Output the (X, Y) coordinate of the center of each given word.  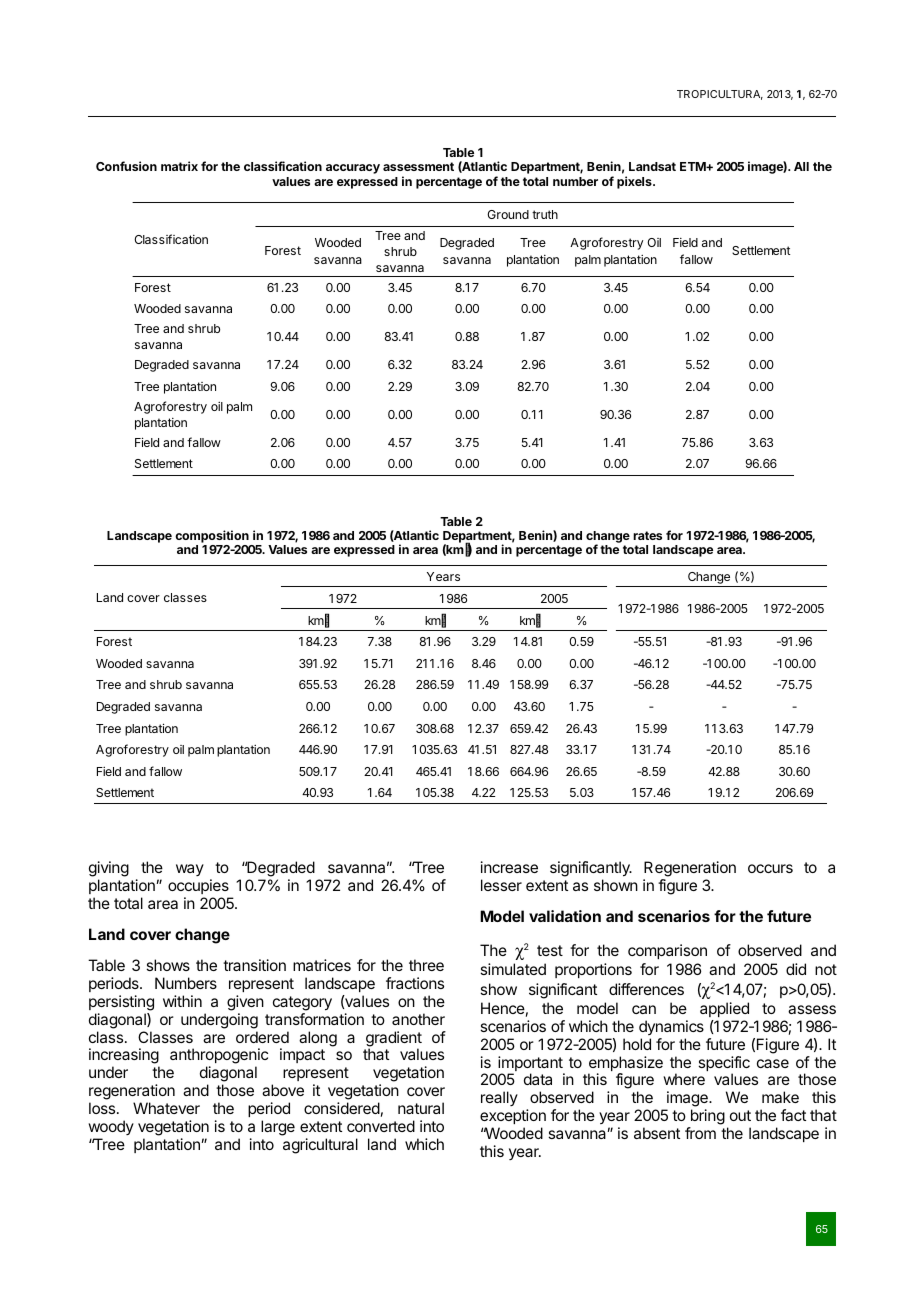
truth (545, 214)
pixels (635, 182)
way (190, 870)
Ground (508, 214)
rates (647, 535)
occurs (770, 868)
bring (706, 1118)
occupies (198, 886)
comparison (667, 951)
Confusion (126, 166)
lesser (501, 885)
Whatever (166, 1108)
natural (421, 1108)
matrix (179, 166)
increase (509, 867)
